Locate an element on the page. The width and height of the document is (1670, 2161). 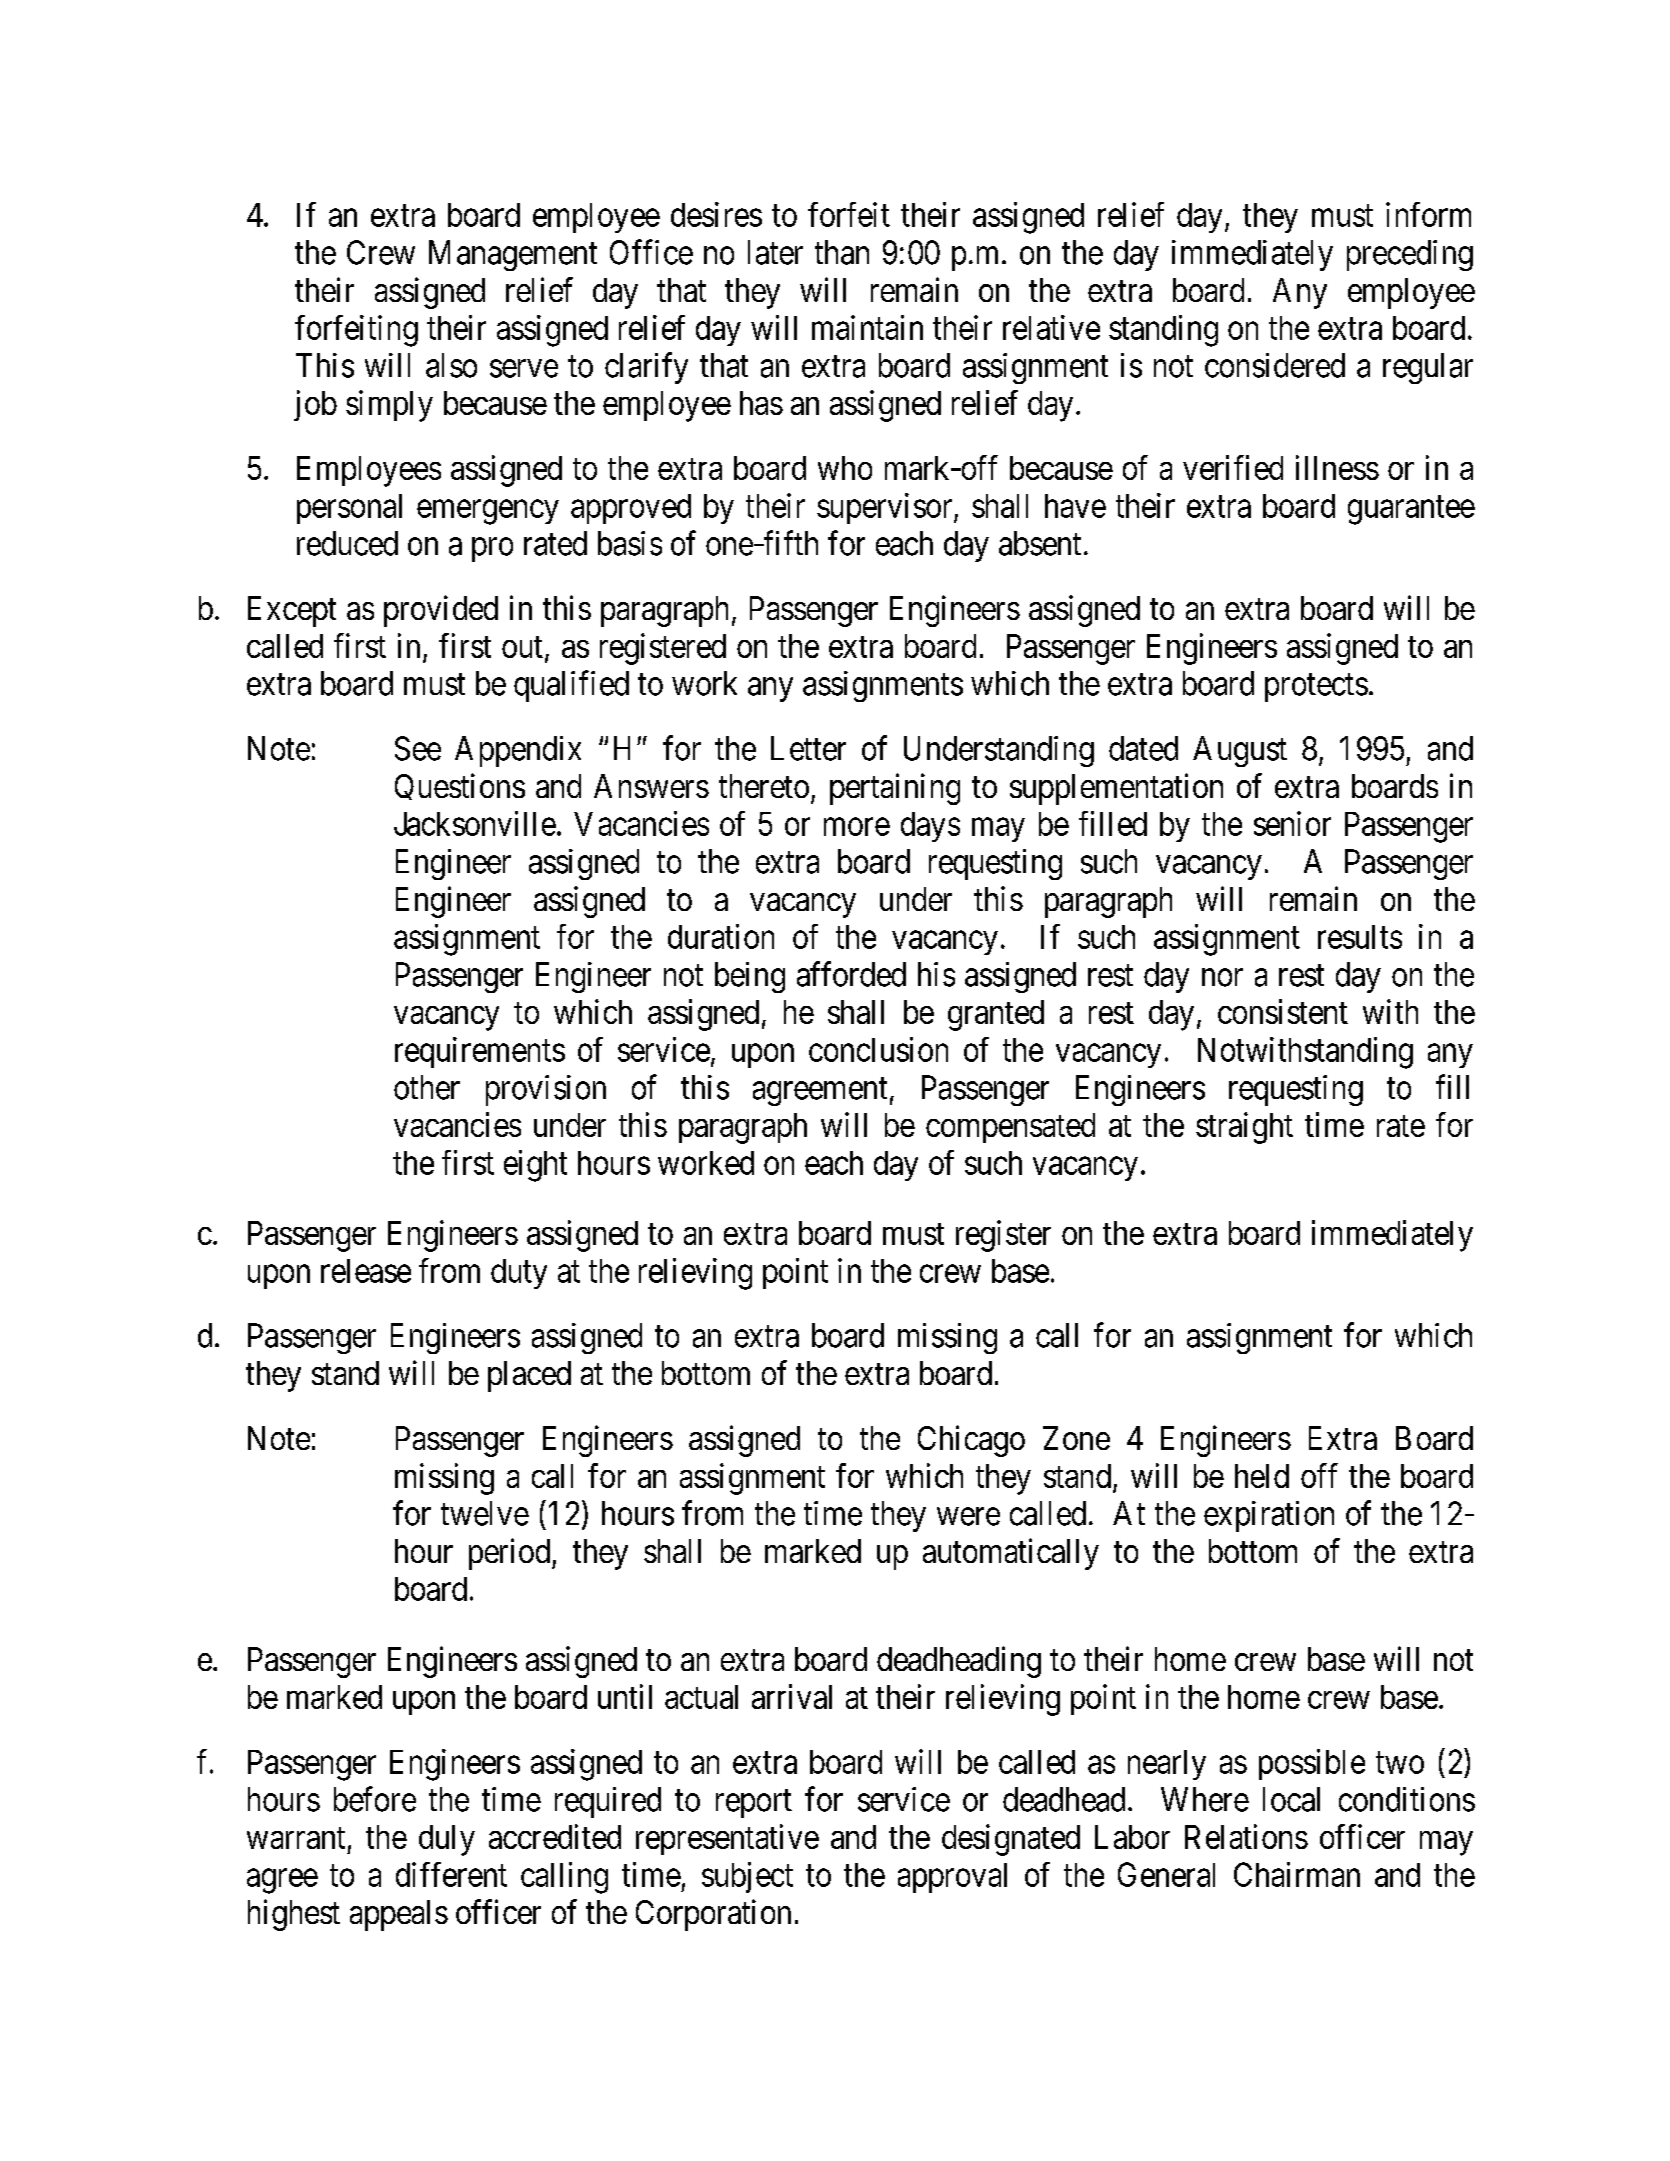
approval is located at coordinates (952, 1878).
